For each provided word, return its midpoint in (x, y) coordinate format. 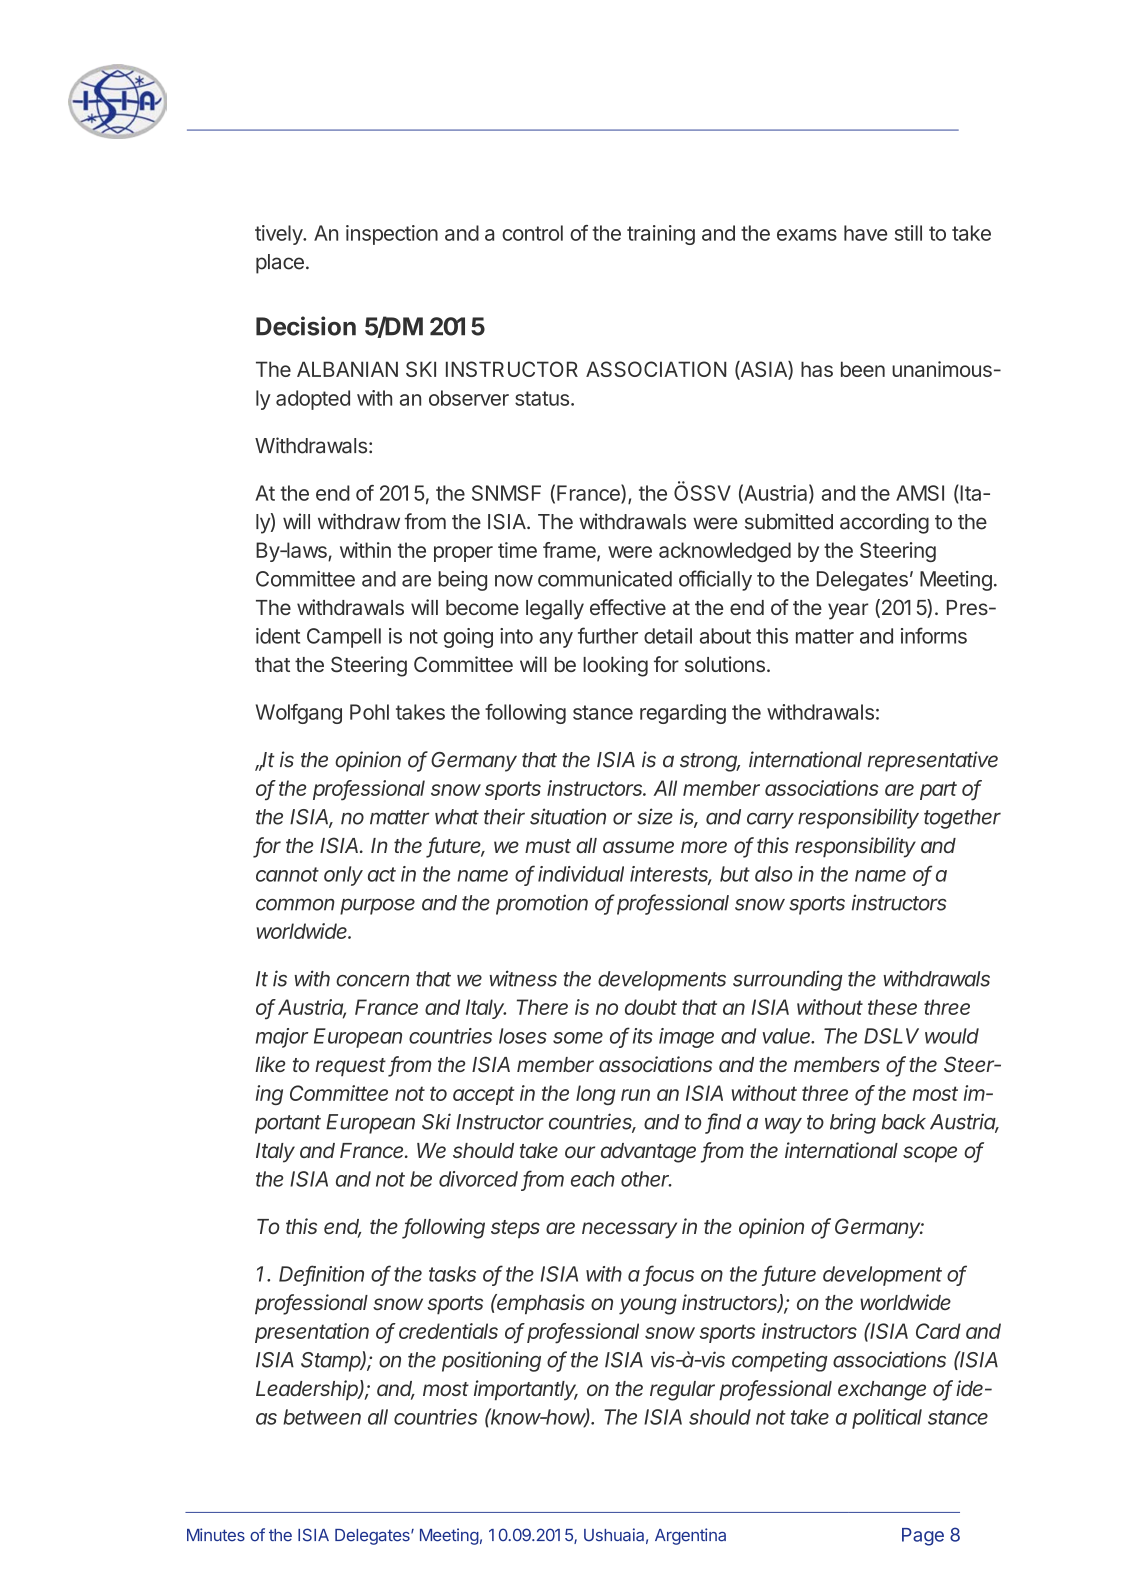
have (865, 233)
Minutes (216, 1535)
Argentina (690, 1536)
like (270, 1064)
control (532, 233)
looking (615, 666)
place (280, 264)
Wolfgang (299, 714)
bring (853, 1123)
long (595, 1095)
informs (934, 635)
